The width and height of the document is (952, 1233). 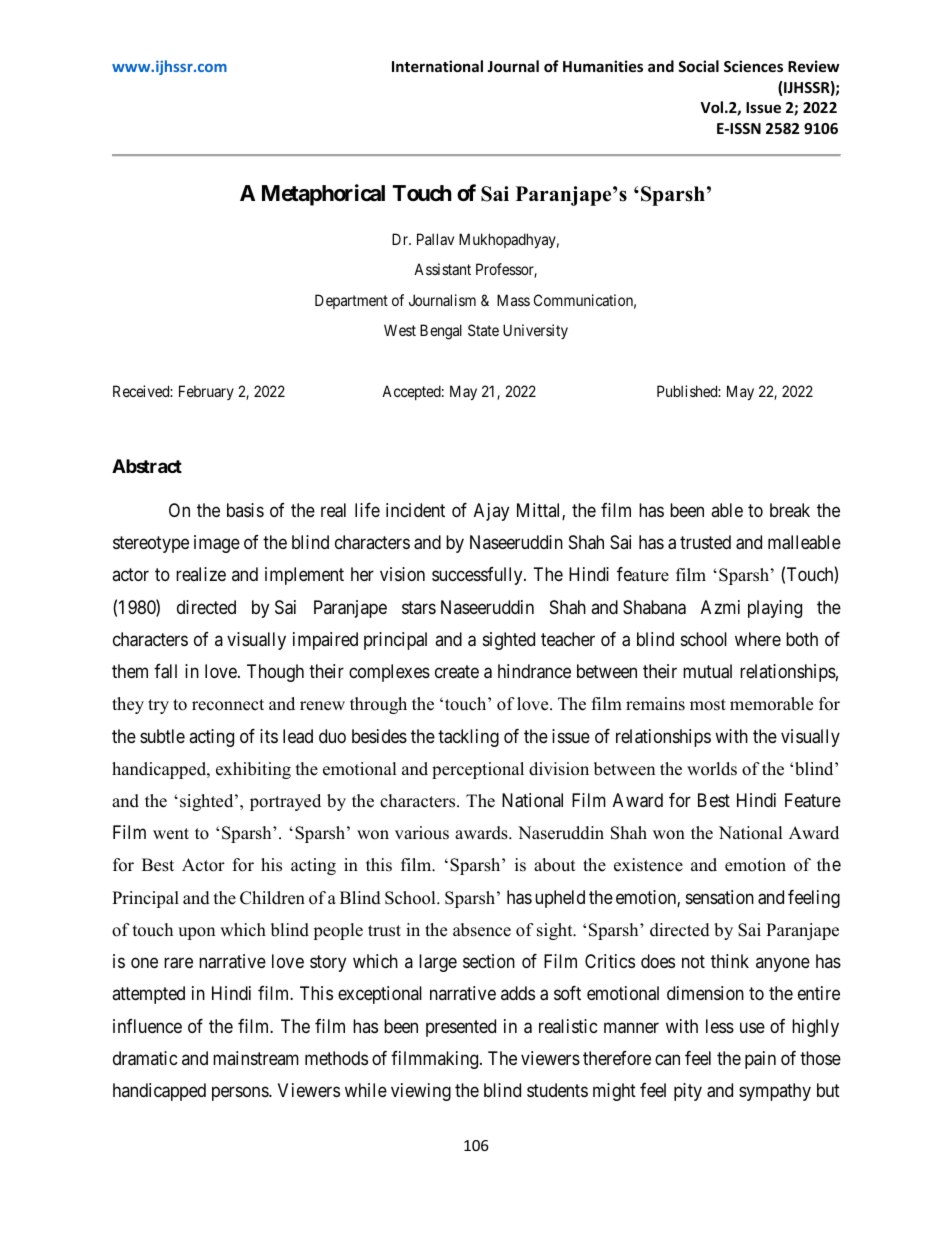 I want to click on subtle, so click(x=162, y=736).
